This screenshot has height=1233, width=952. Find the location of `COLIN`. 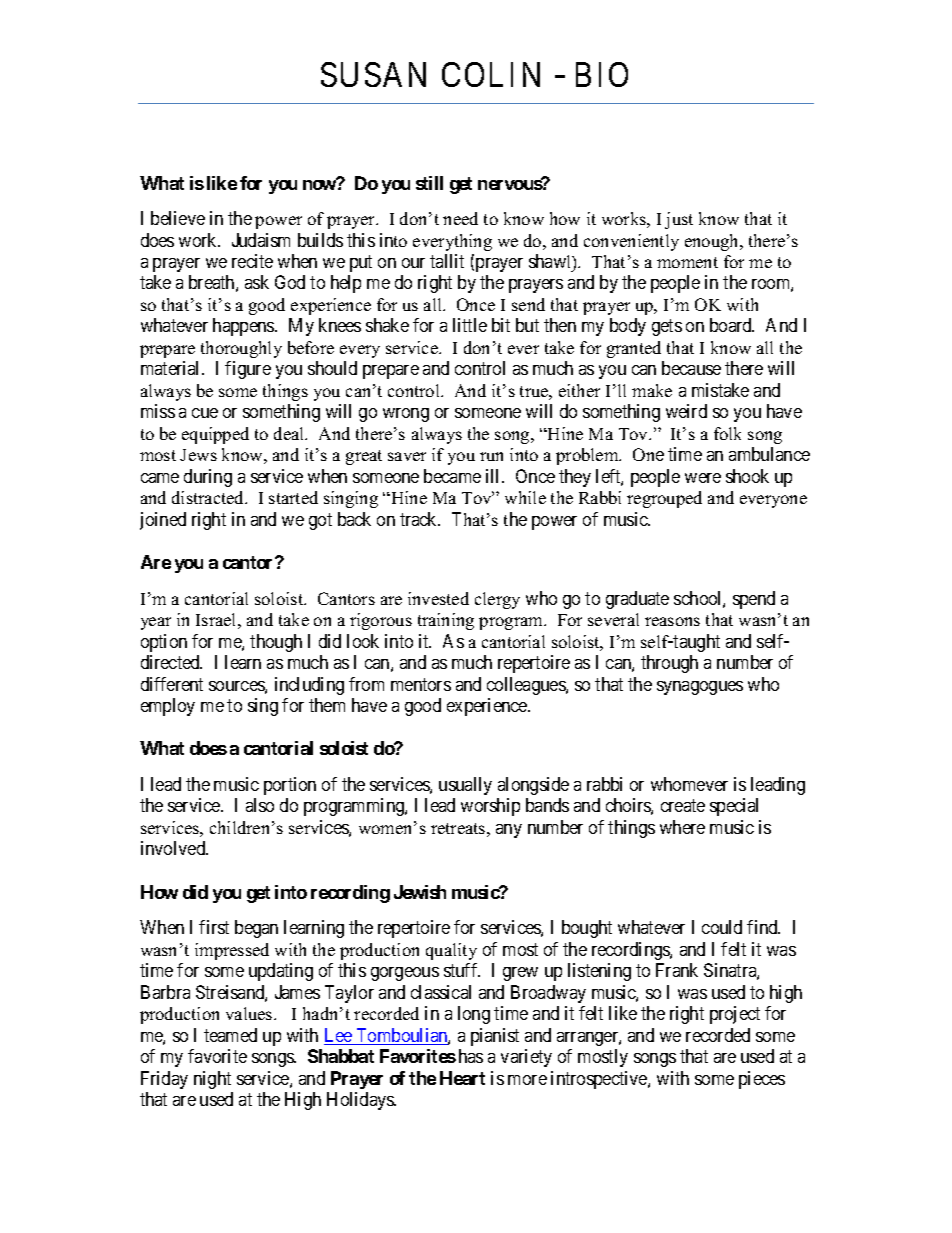

COLIN is located at coordinates (491, 74).
